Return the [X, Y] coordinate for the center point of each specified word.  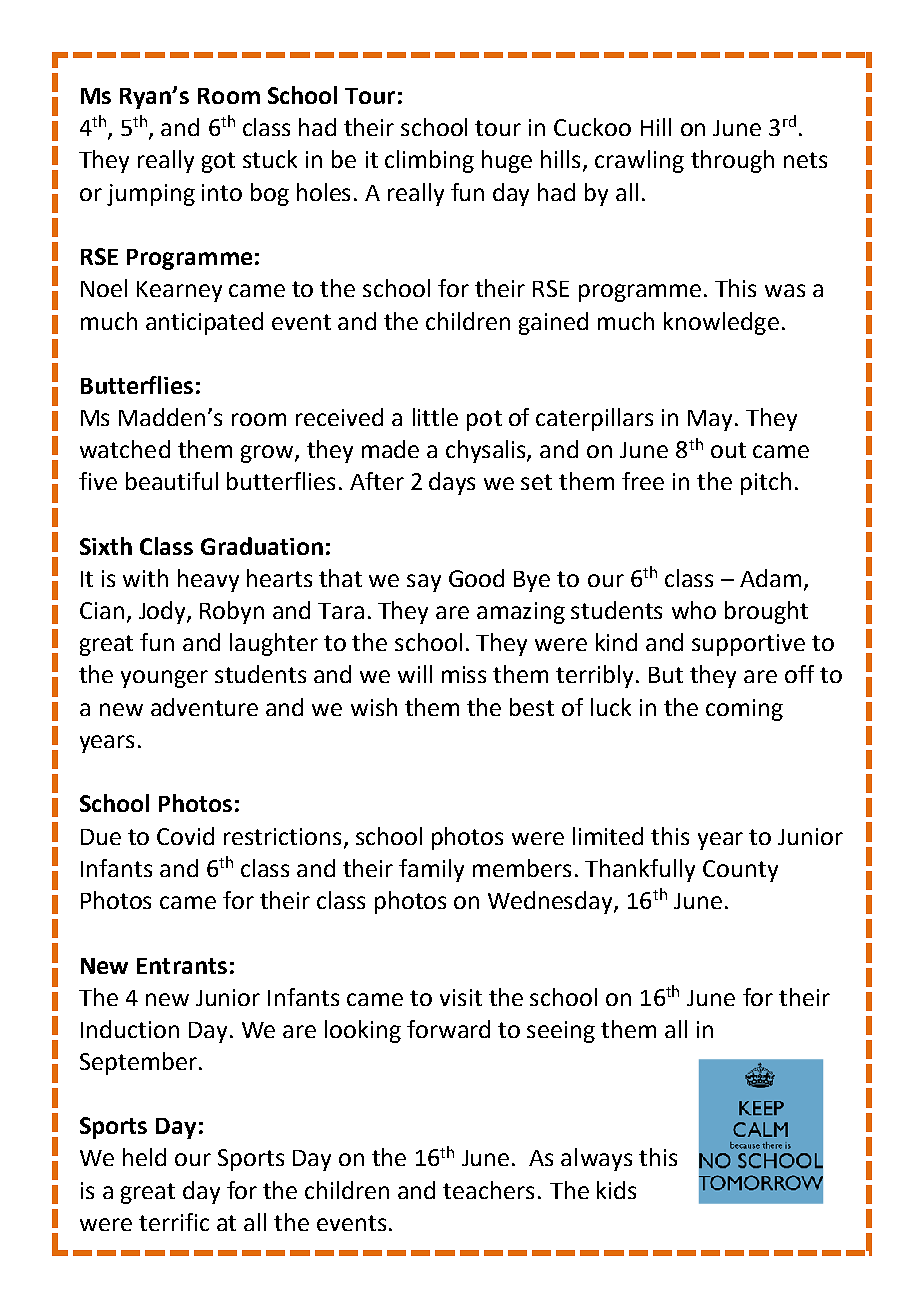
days [452, 483]
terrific [174, 1222]
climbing [429, 161]
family [431, 870]
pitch [766, 483]
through [732, 161]
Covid [185, 836]
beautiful [172, 481]
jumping [151, 195]
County [740, 871]
